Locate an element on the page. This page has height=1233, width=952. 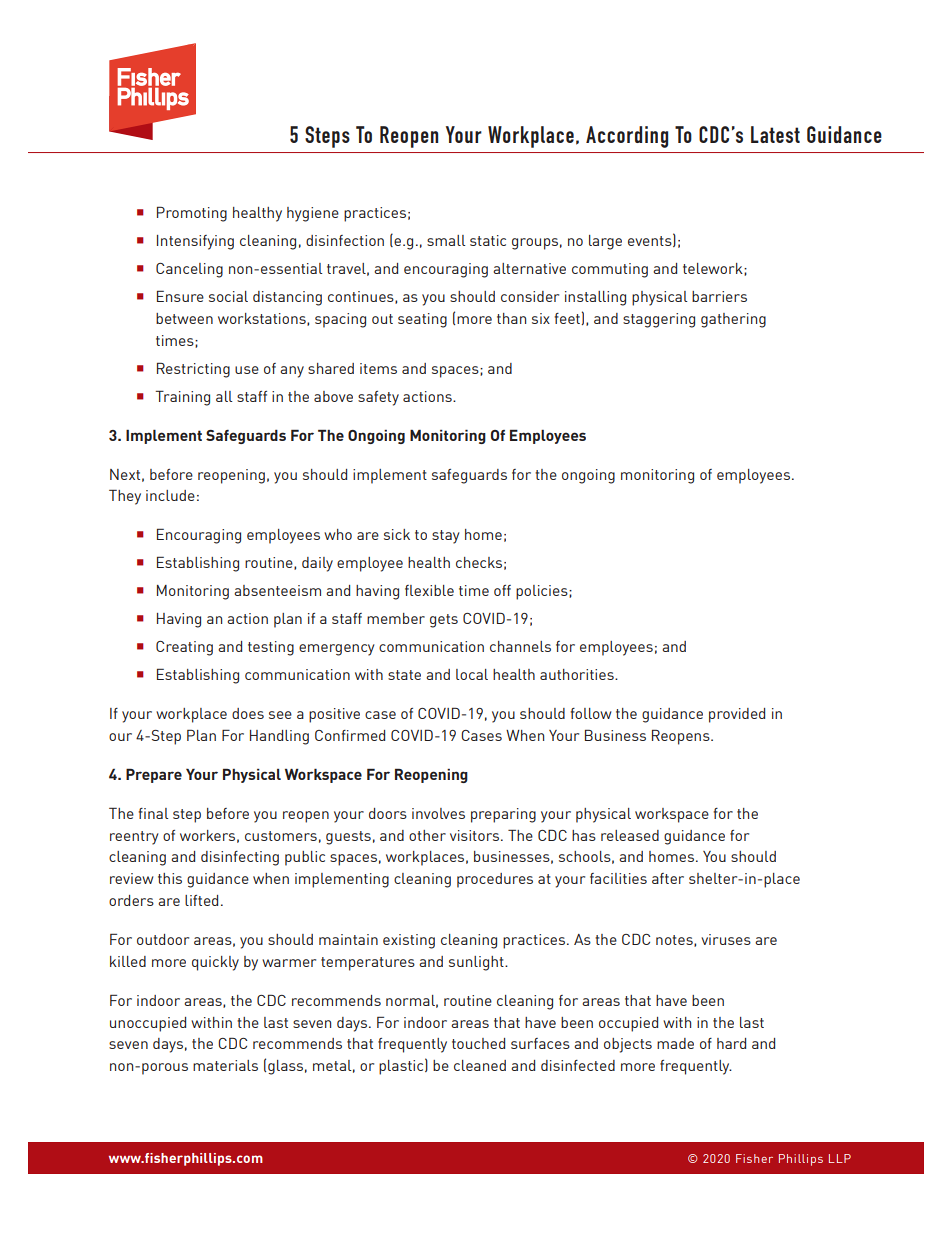
cleaned is located at coordinates (480, 1065).
